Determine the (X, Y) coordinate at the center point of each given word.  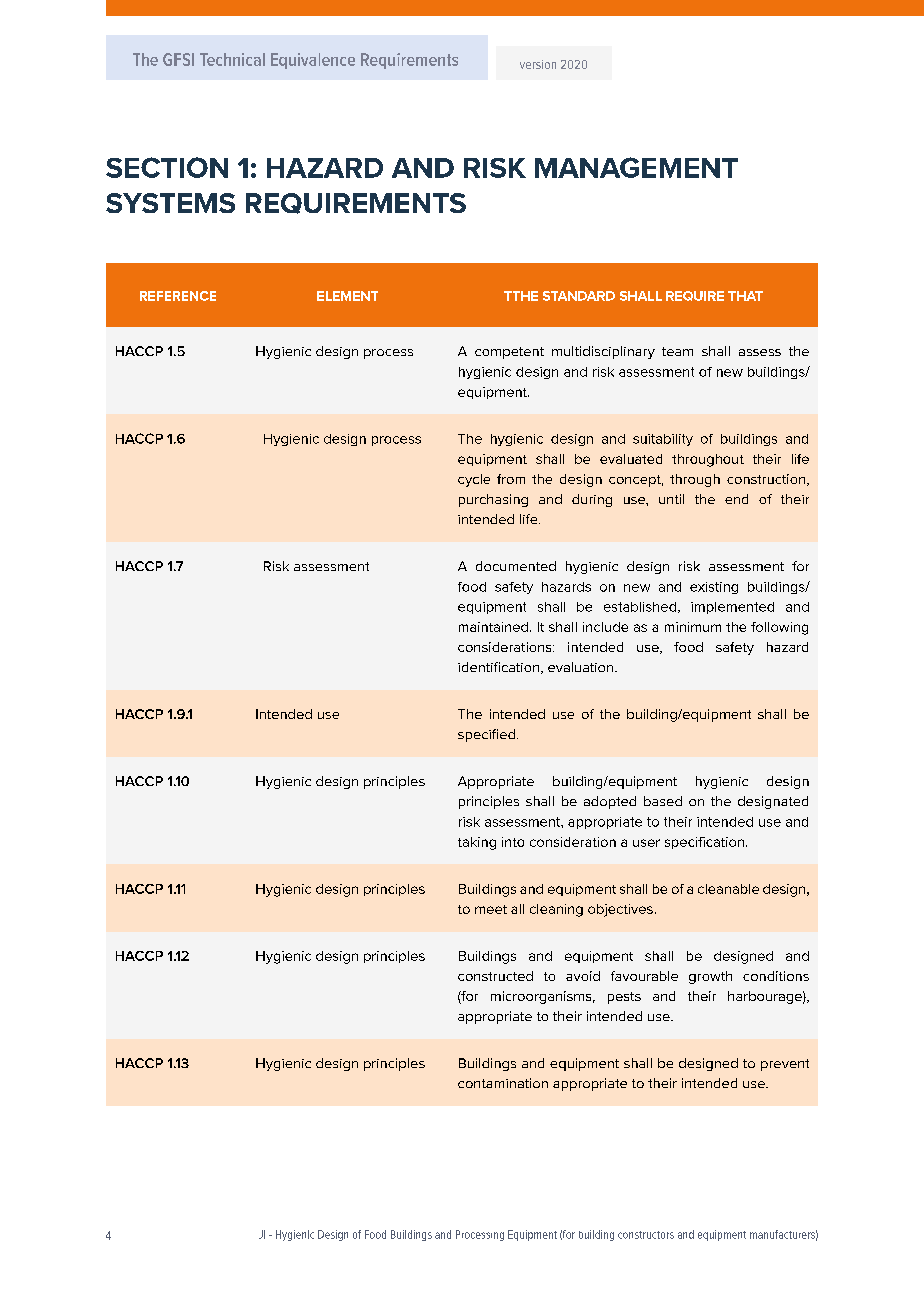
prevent (785, 1065)
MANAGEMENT (636, 167)
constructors (646, 1235)
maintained (493, 627)
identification (500, 668)
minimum (693, 627)
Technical (232, 59)
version (538, 64)
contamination (503, 1083)
